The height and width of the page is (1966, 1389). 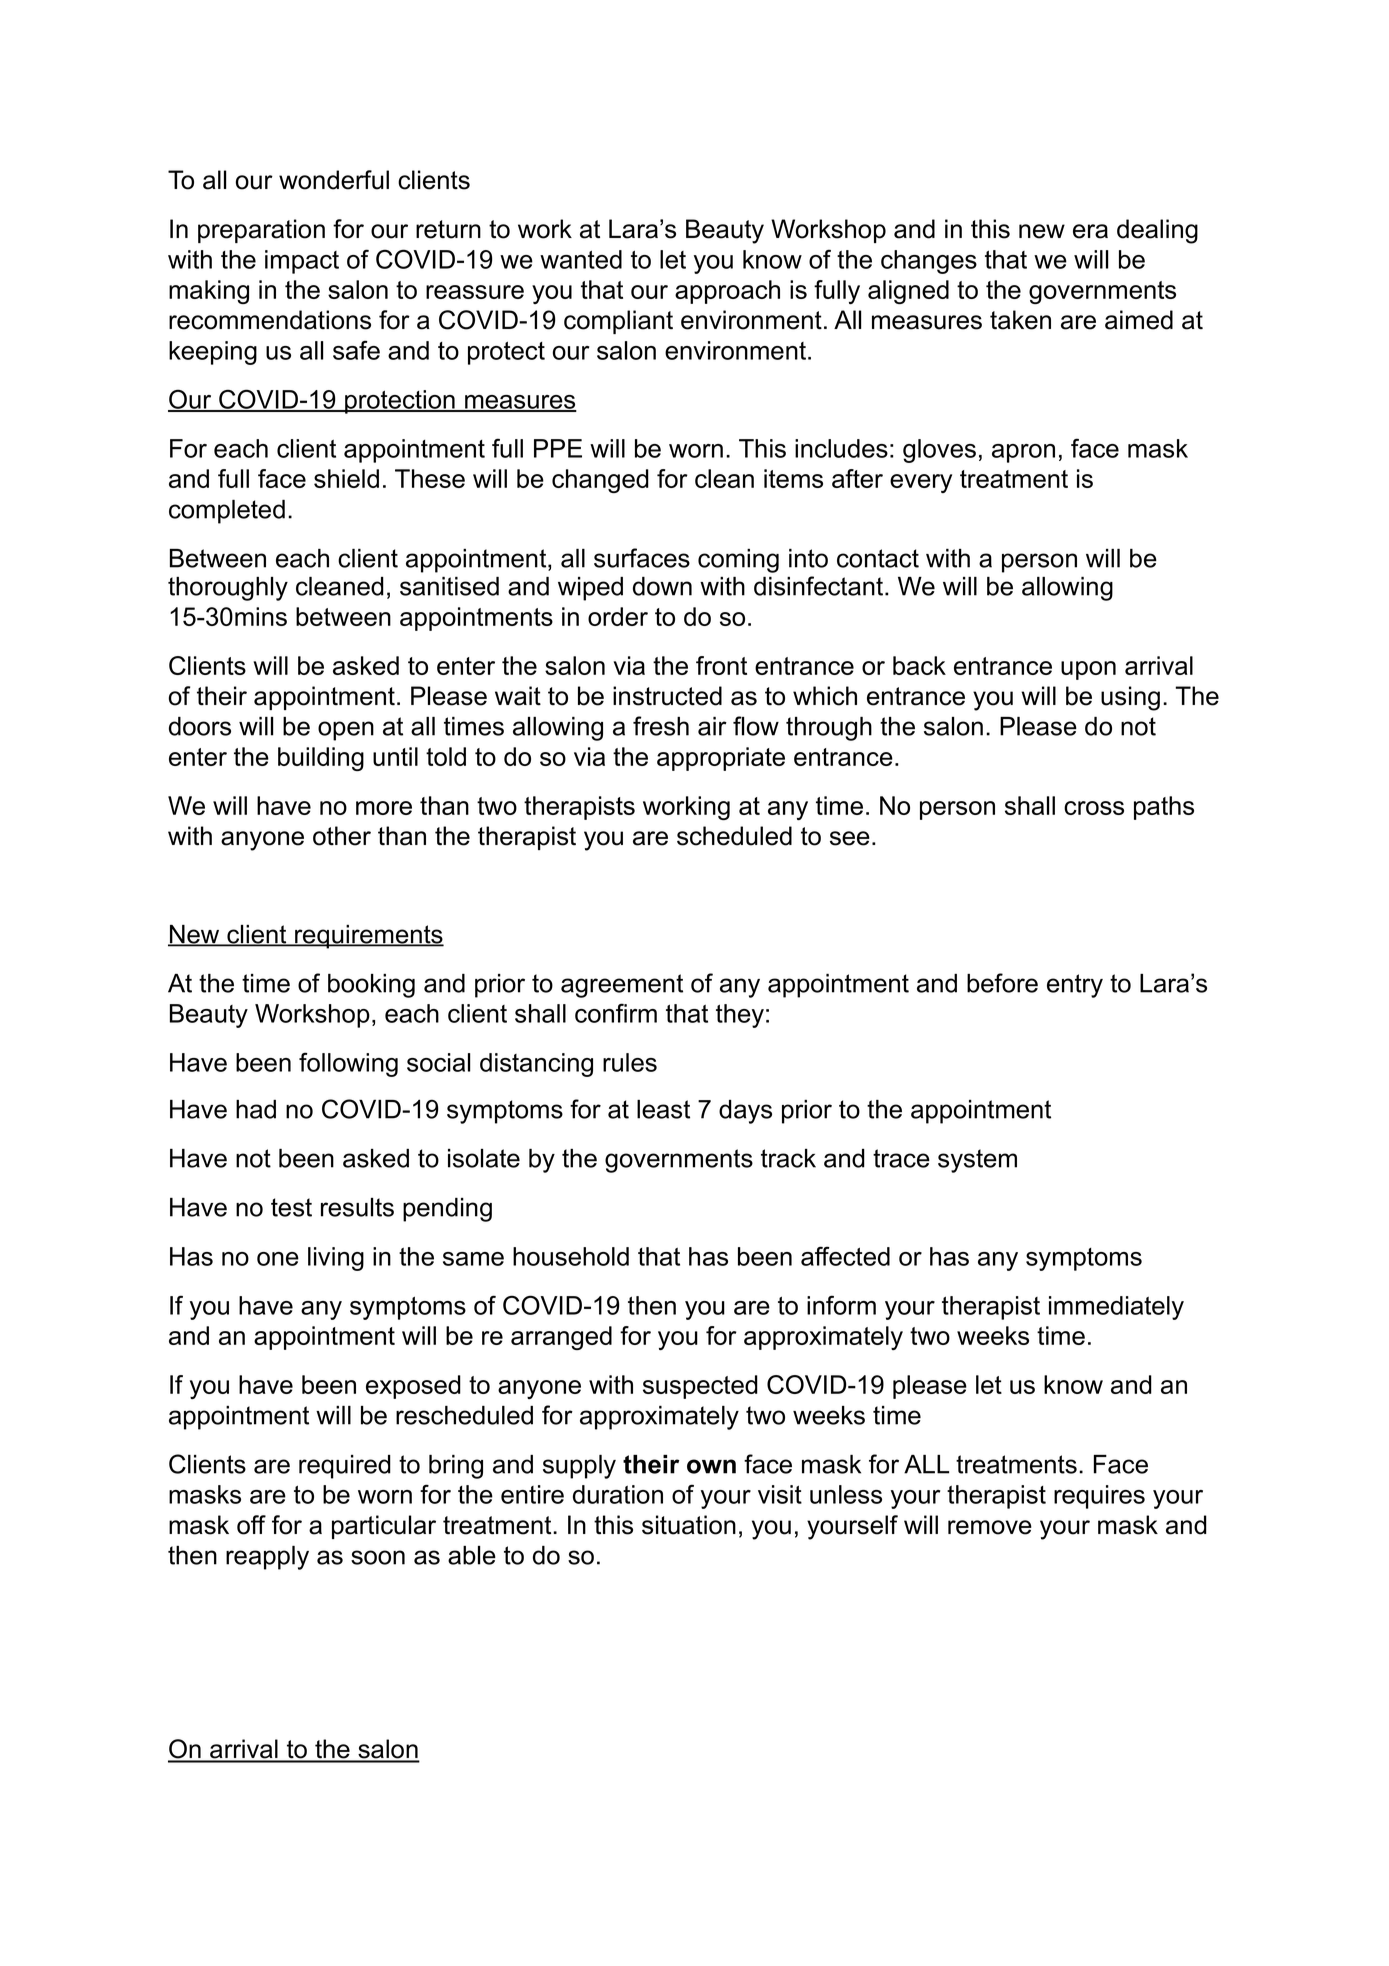 I want to click on appropriate, so click(x=721, y=759).
